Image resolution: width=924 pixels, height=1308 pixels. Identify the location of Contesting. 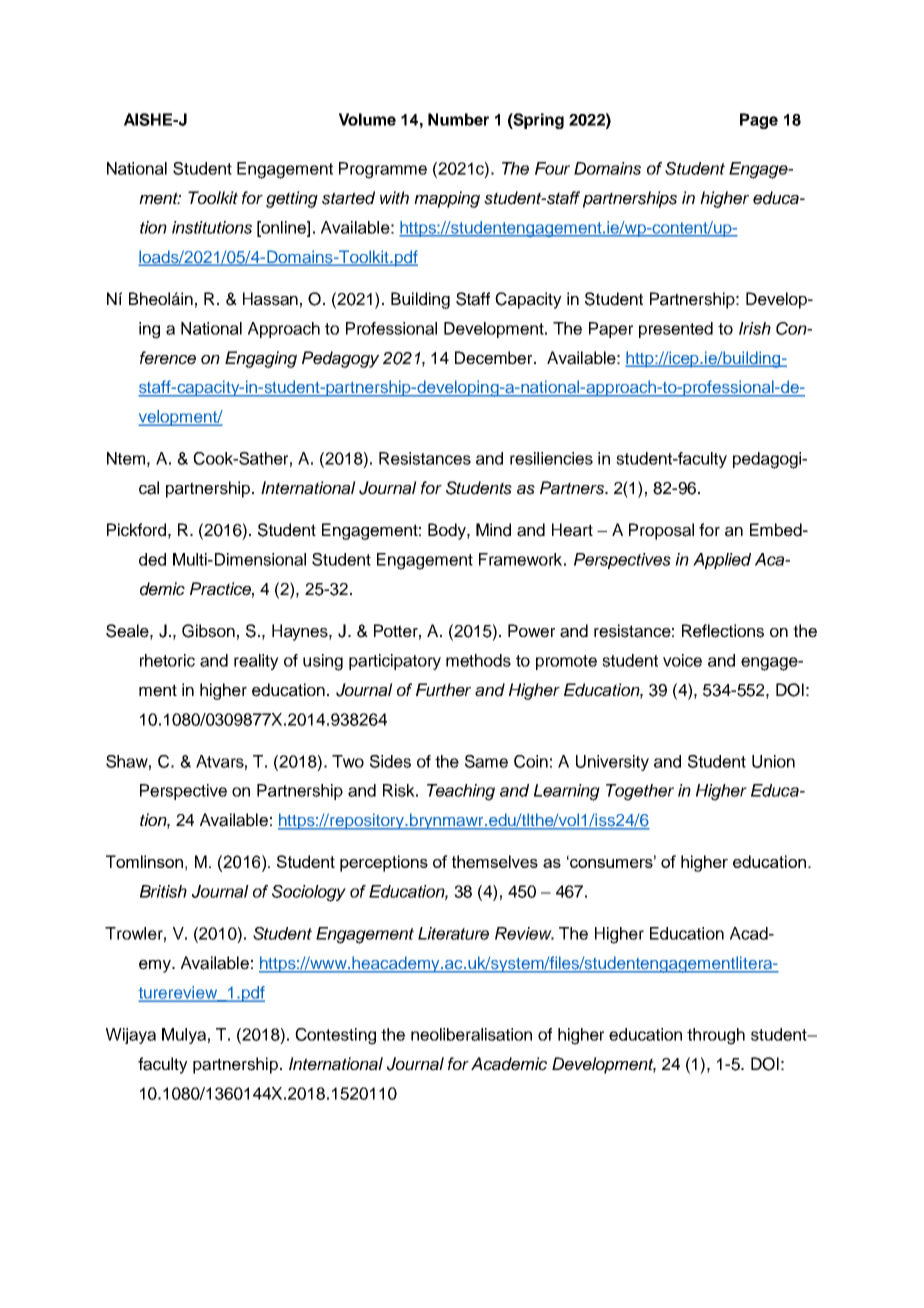
(335, 1036).
